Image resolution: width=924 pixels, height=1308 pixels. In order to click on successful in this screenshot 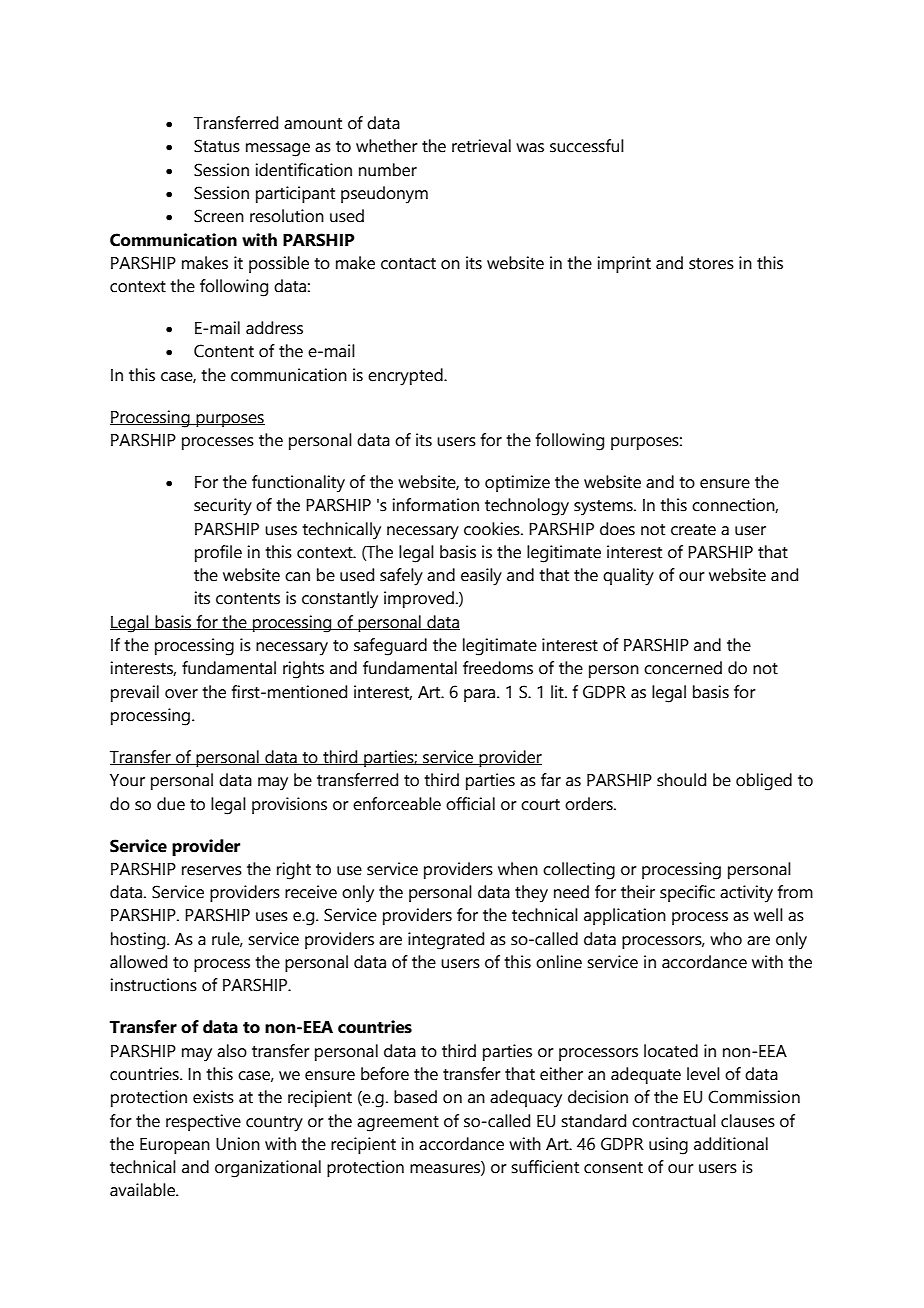, I will do `click(587, 146)`.
